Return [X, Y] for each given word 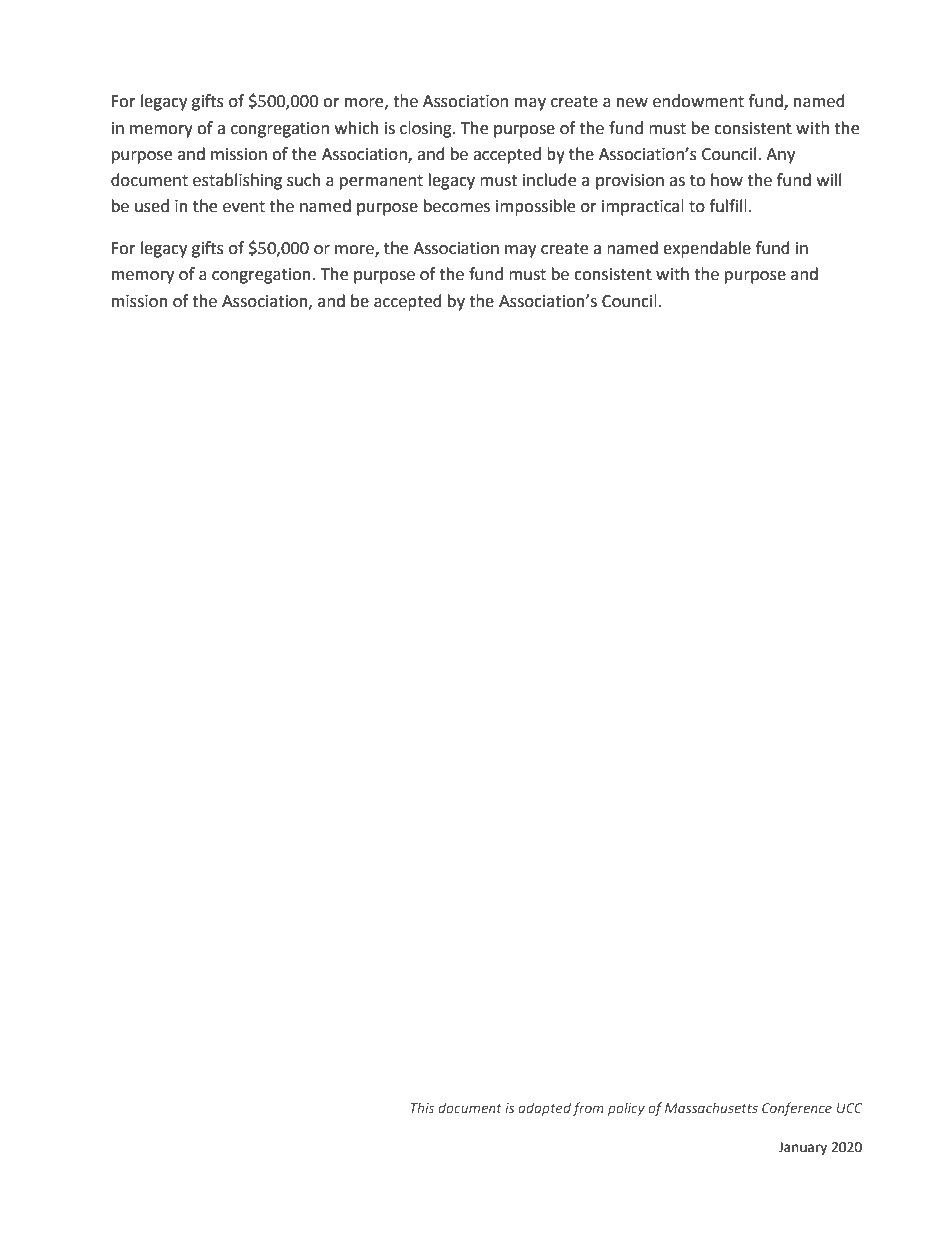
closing [427, 129]
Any [780, 156]
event [244, 207]
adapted [544, 1109]
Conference [797, 1109]
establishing [237, 181]
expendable [707, 249]
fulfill [728, 206]
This [422, 1107]
